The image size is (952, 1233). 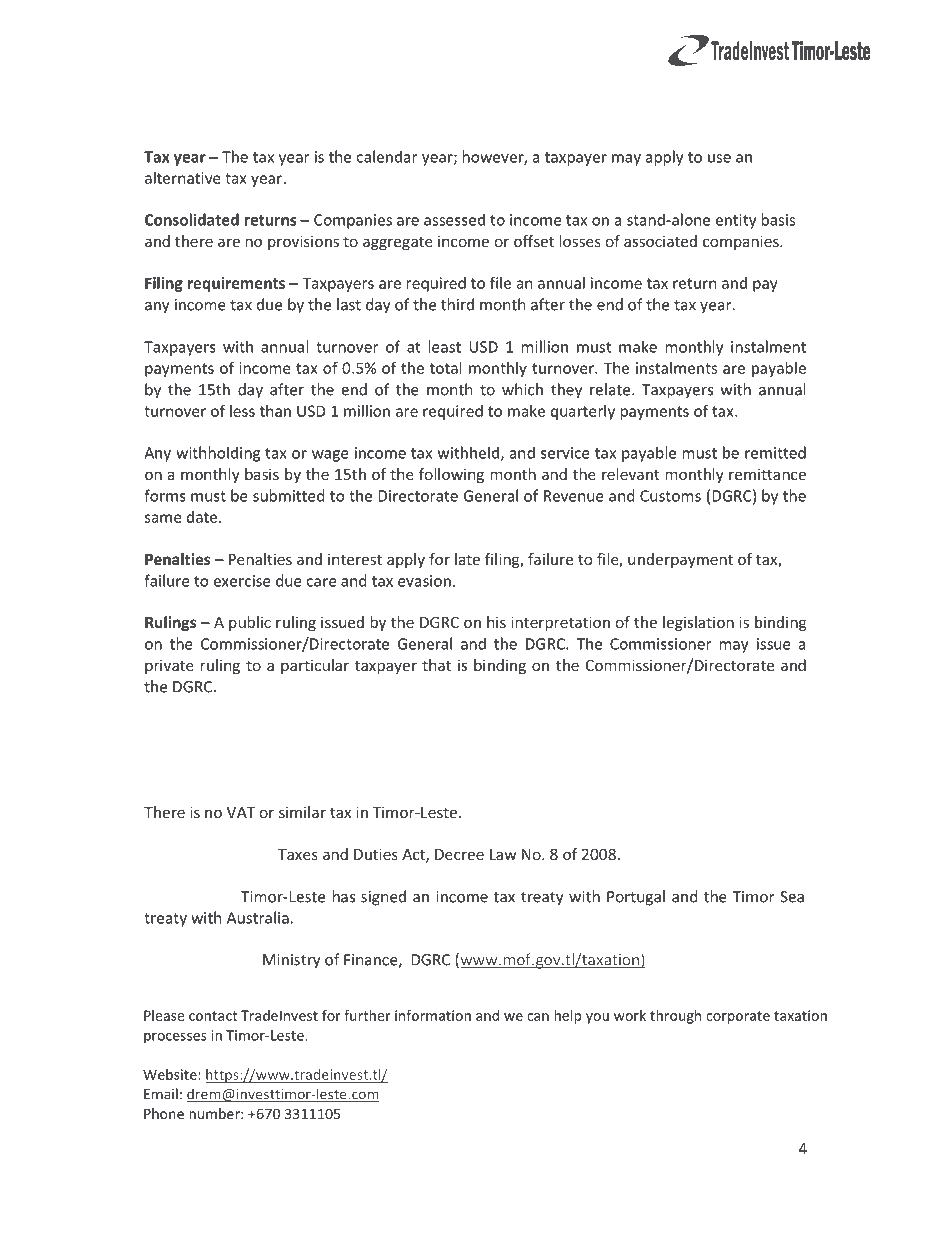 What do you see at coordinates (433, 1015) in the screenshot?
I see `information` at bounding box center [433, 1015].
